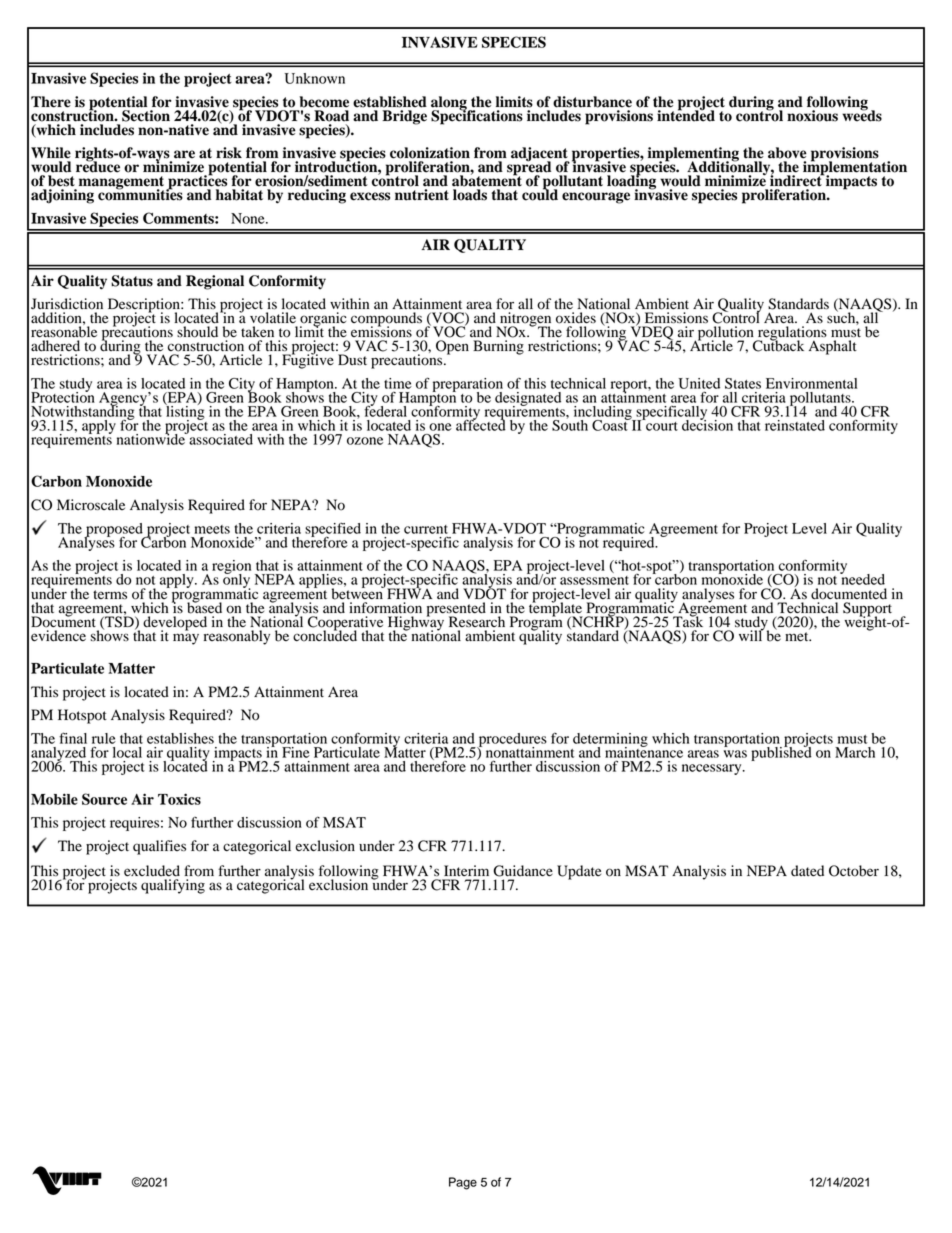  I want to click on Section, so click(146, 116).
